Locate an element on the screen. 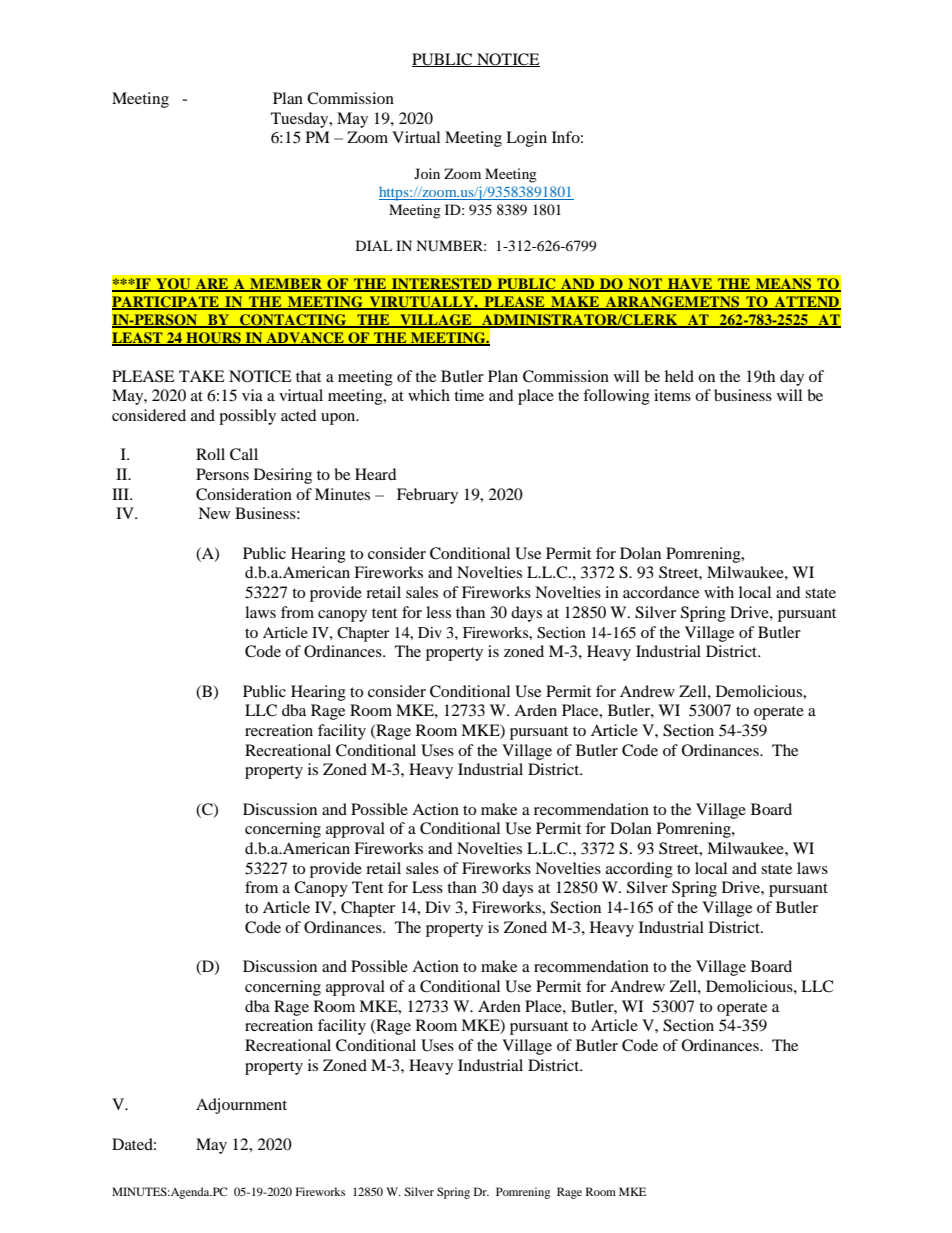 The height and width of the screenshot is (1233, 952). according is located at coordinates (639, 870).
